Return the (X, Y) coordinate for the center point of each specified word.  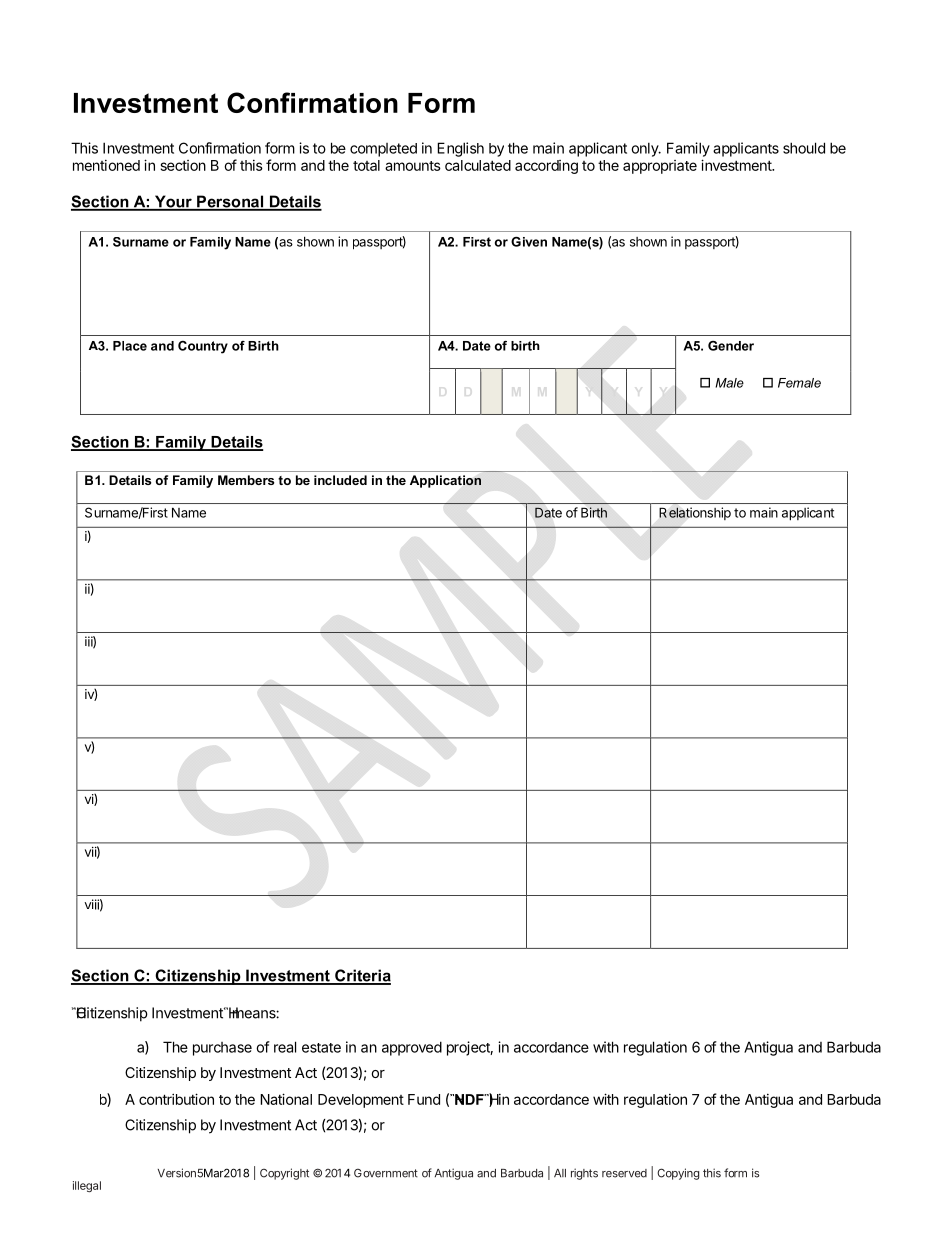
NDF (469, 1099)
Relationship (695, 513)
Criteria (362, 976)
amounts (413, 166)
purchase (222, 1049)
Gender (731, 346)
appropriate (660, 167)
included (340, 480)
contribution (176, 1099)
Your (173, 202)
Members (246, 480)
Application (445, 481)
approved (412, 1048)
